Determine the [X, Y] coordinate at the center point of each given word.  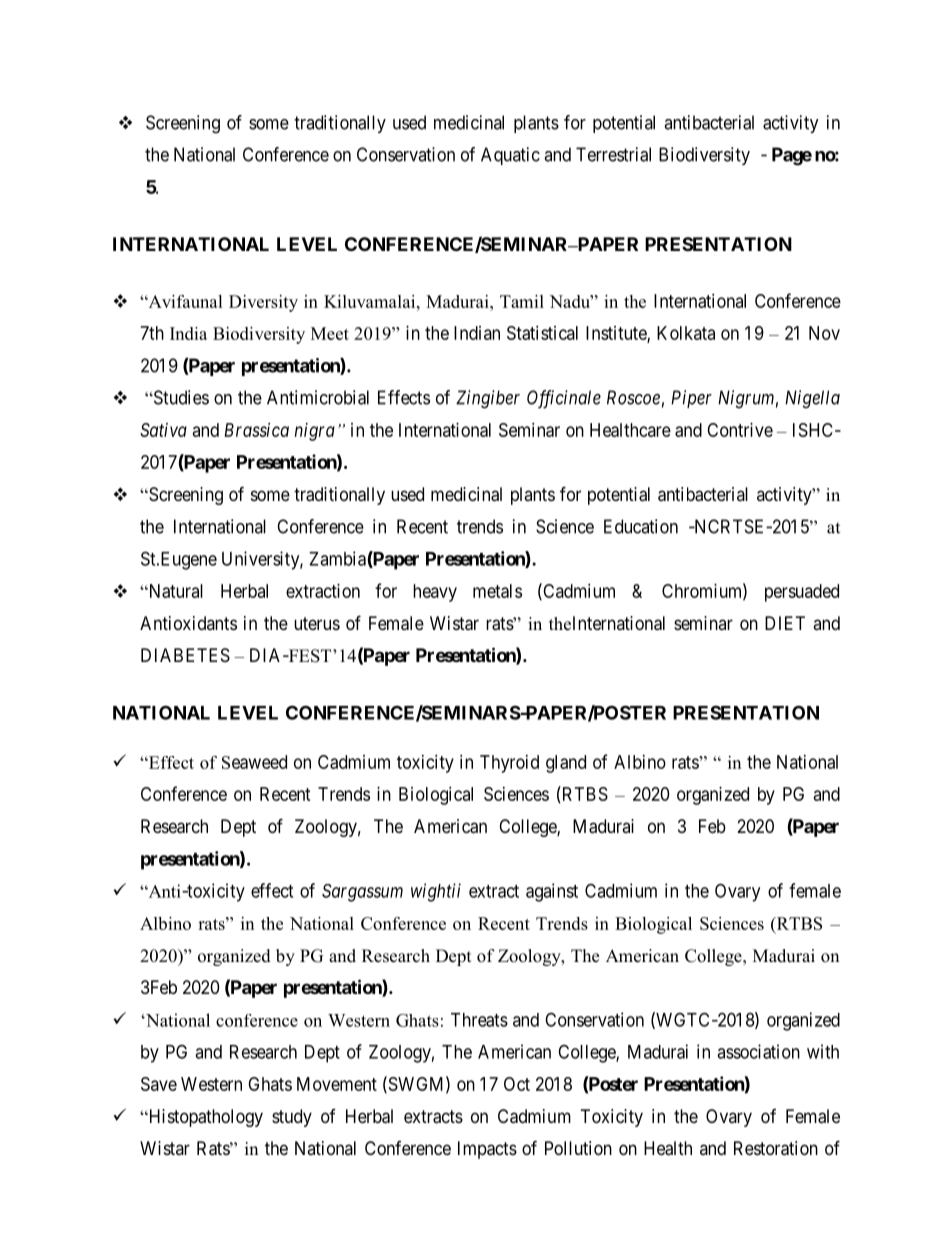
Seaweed [254, 762]
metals [497, 591]
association [758, 1051]
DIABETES [185, 655]
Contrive [740, 430]
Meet [330, 333]
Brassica [256, 430]
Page [792, 156]
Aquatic [510, 156]
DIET [785, 623]
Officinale [564, 399]
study [292, 1118]
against [552, 892]
